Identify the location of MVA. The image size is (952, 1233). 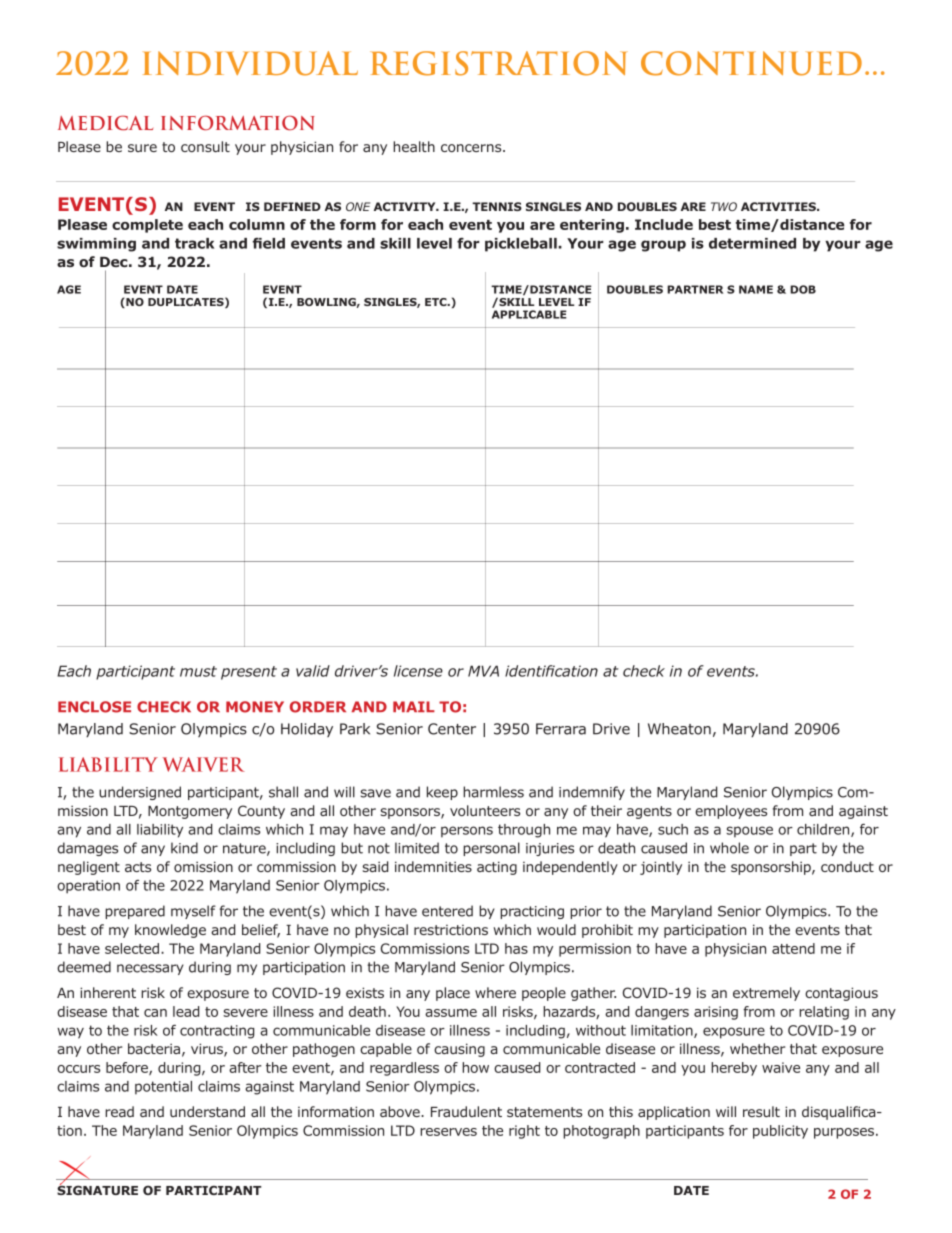
(483, 671).
